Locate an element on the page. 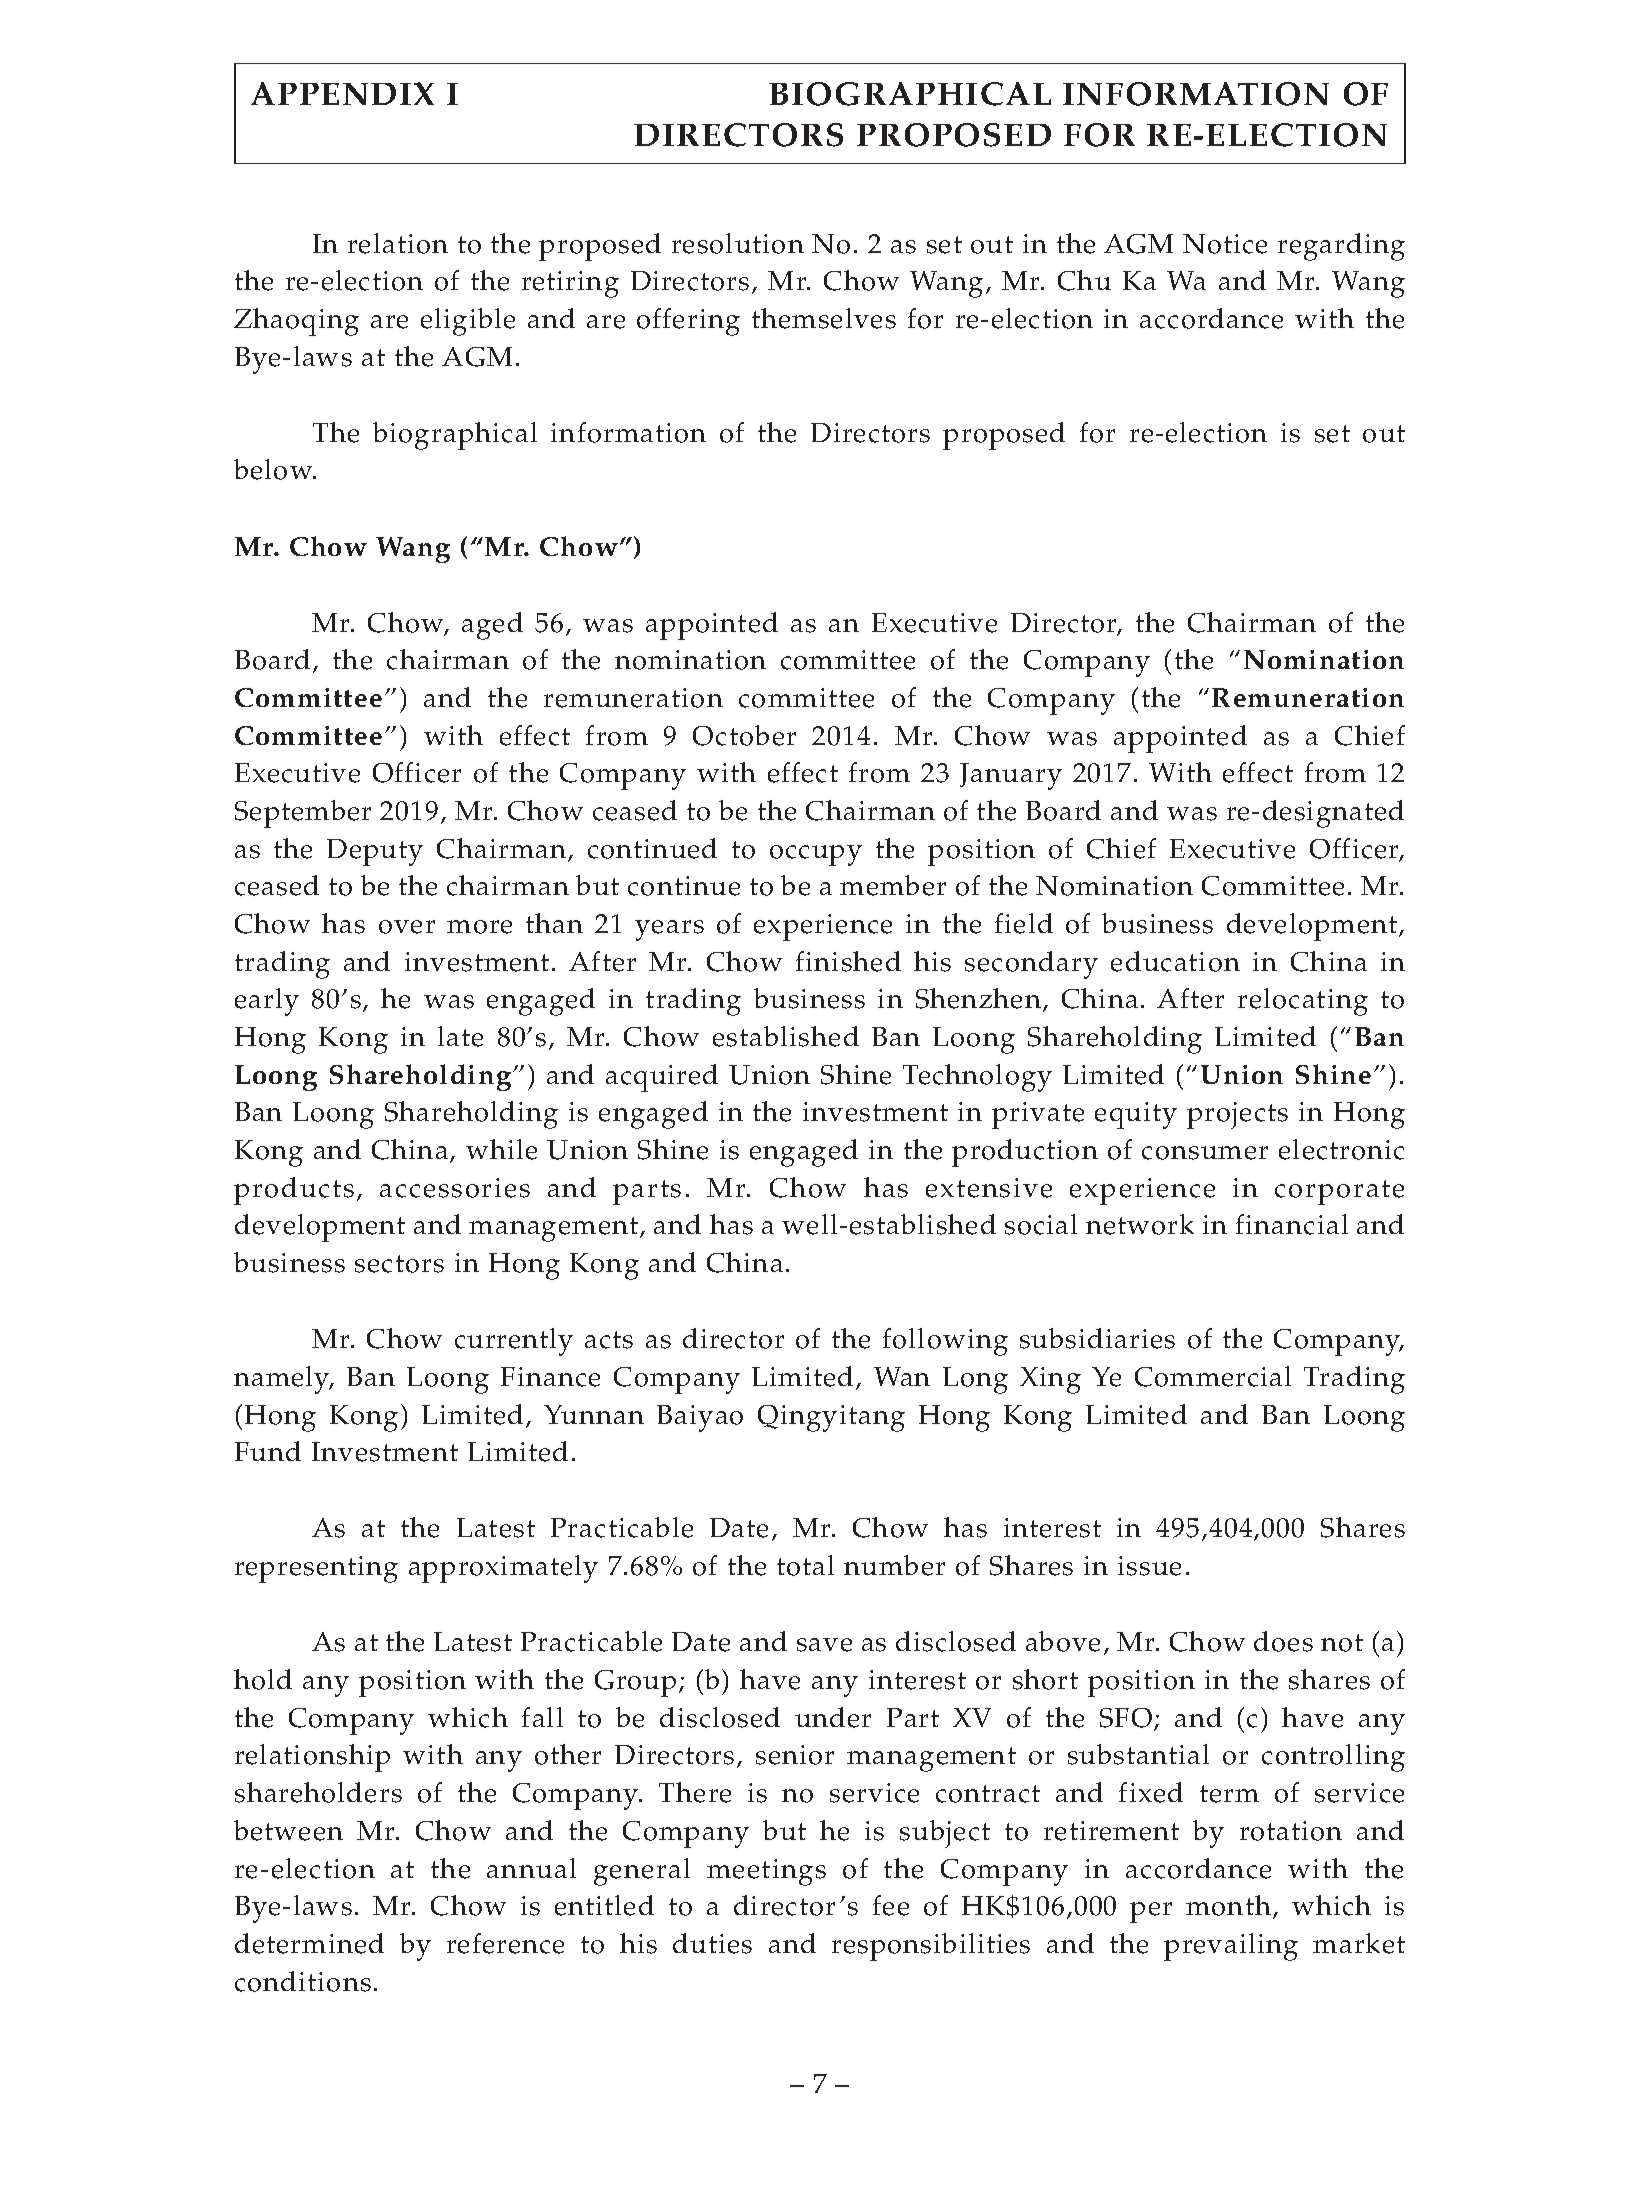 The width and height of the document is (1639, 2187). Notice is located at coordinates (1225, 244).
